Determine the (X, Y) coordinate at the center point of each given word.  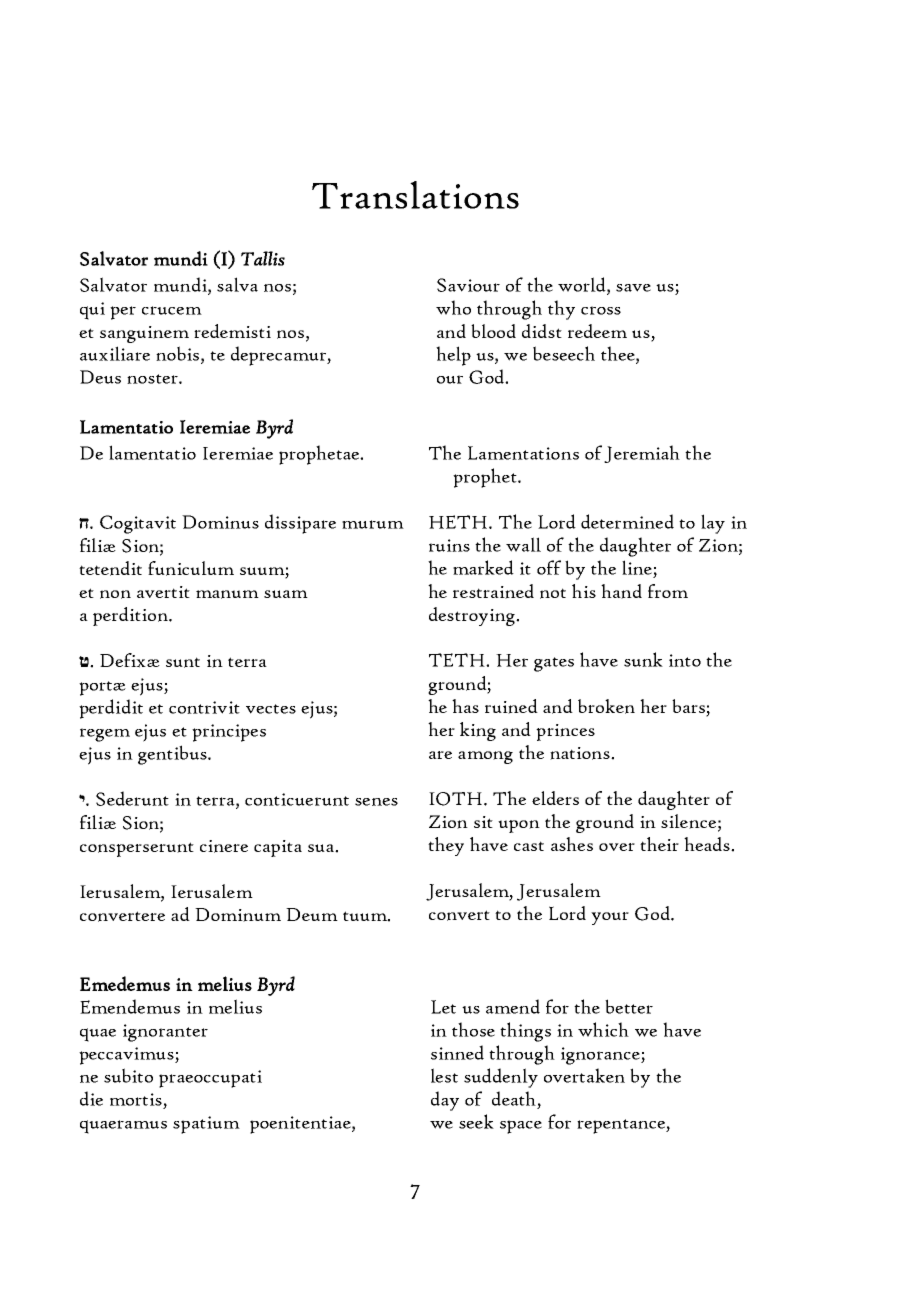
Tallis (263, 258)
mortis (136, 1099)
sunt (183, 662)
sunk (643, 659)
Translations (415, 195)
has (465, 706)
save (633, 288)
